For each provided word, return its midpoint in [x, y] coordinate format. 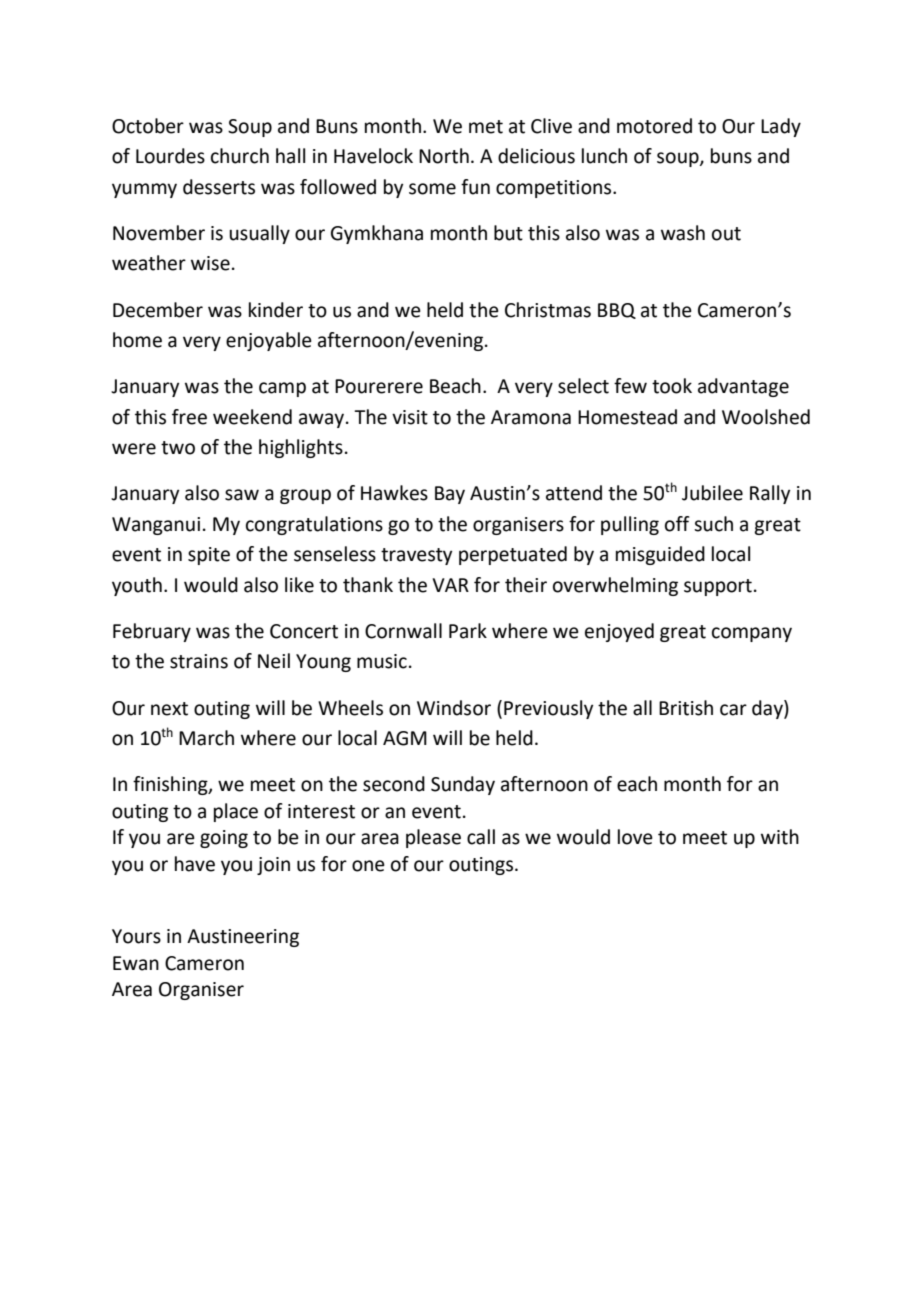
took [672, 386]
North [444, 156]
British [686, 708]
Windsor [454, 708]
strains [199, 661]
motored [654, 126]
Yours [136, 936]
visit [410, 417]
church [240, 156]
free [189, 417]
